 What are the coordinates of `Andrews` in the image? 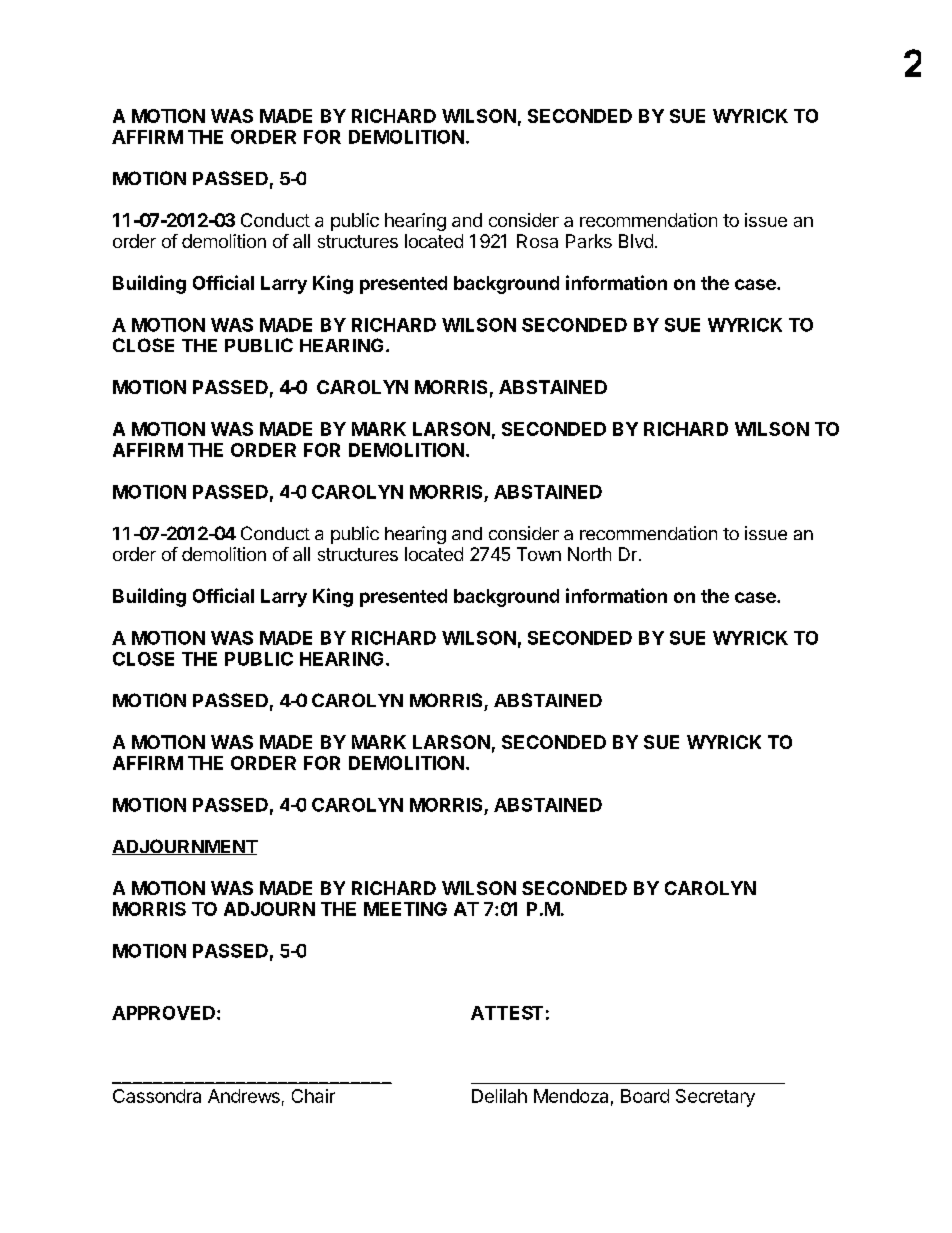 It's located at (244, 1096).
